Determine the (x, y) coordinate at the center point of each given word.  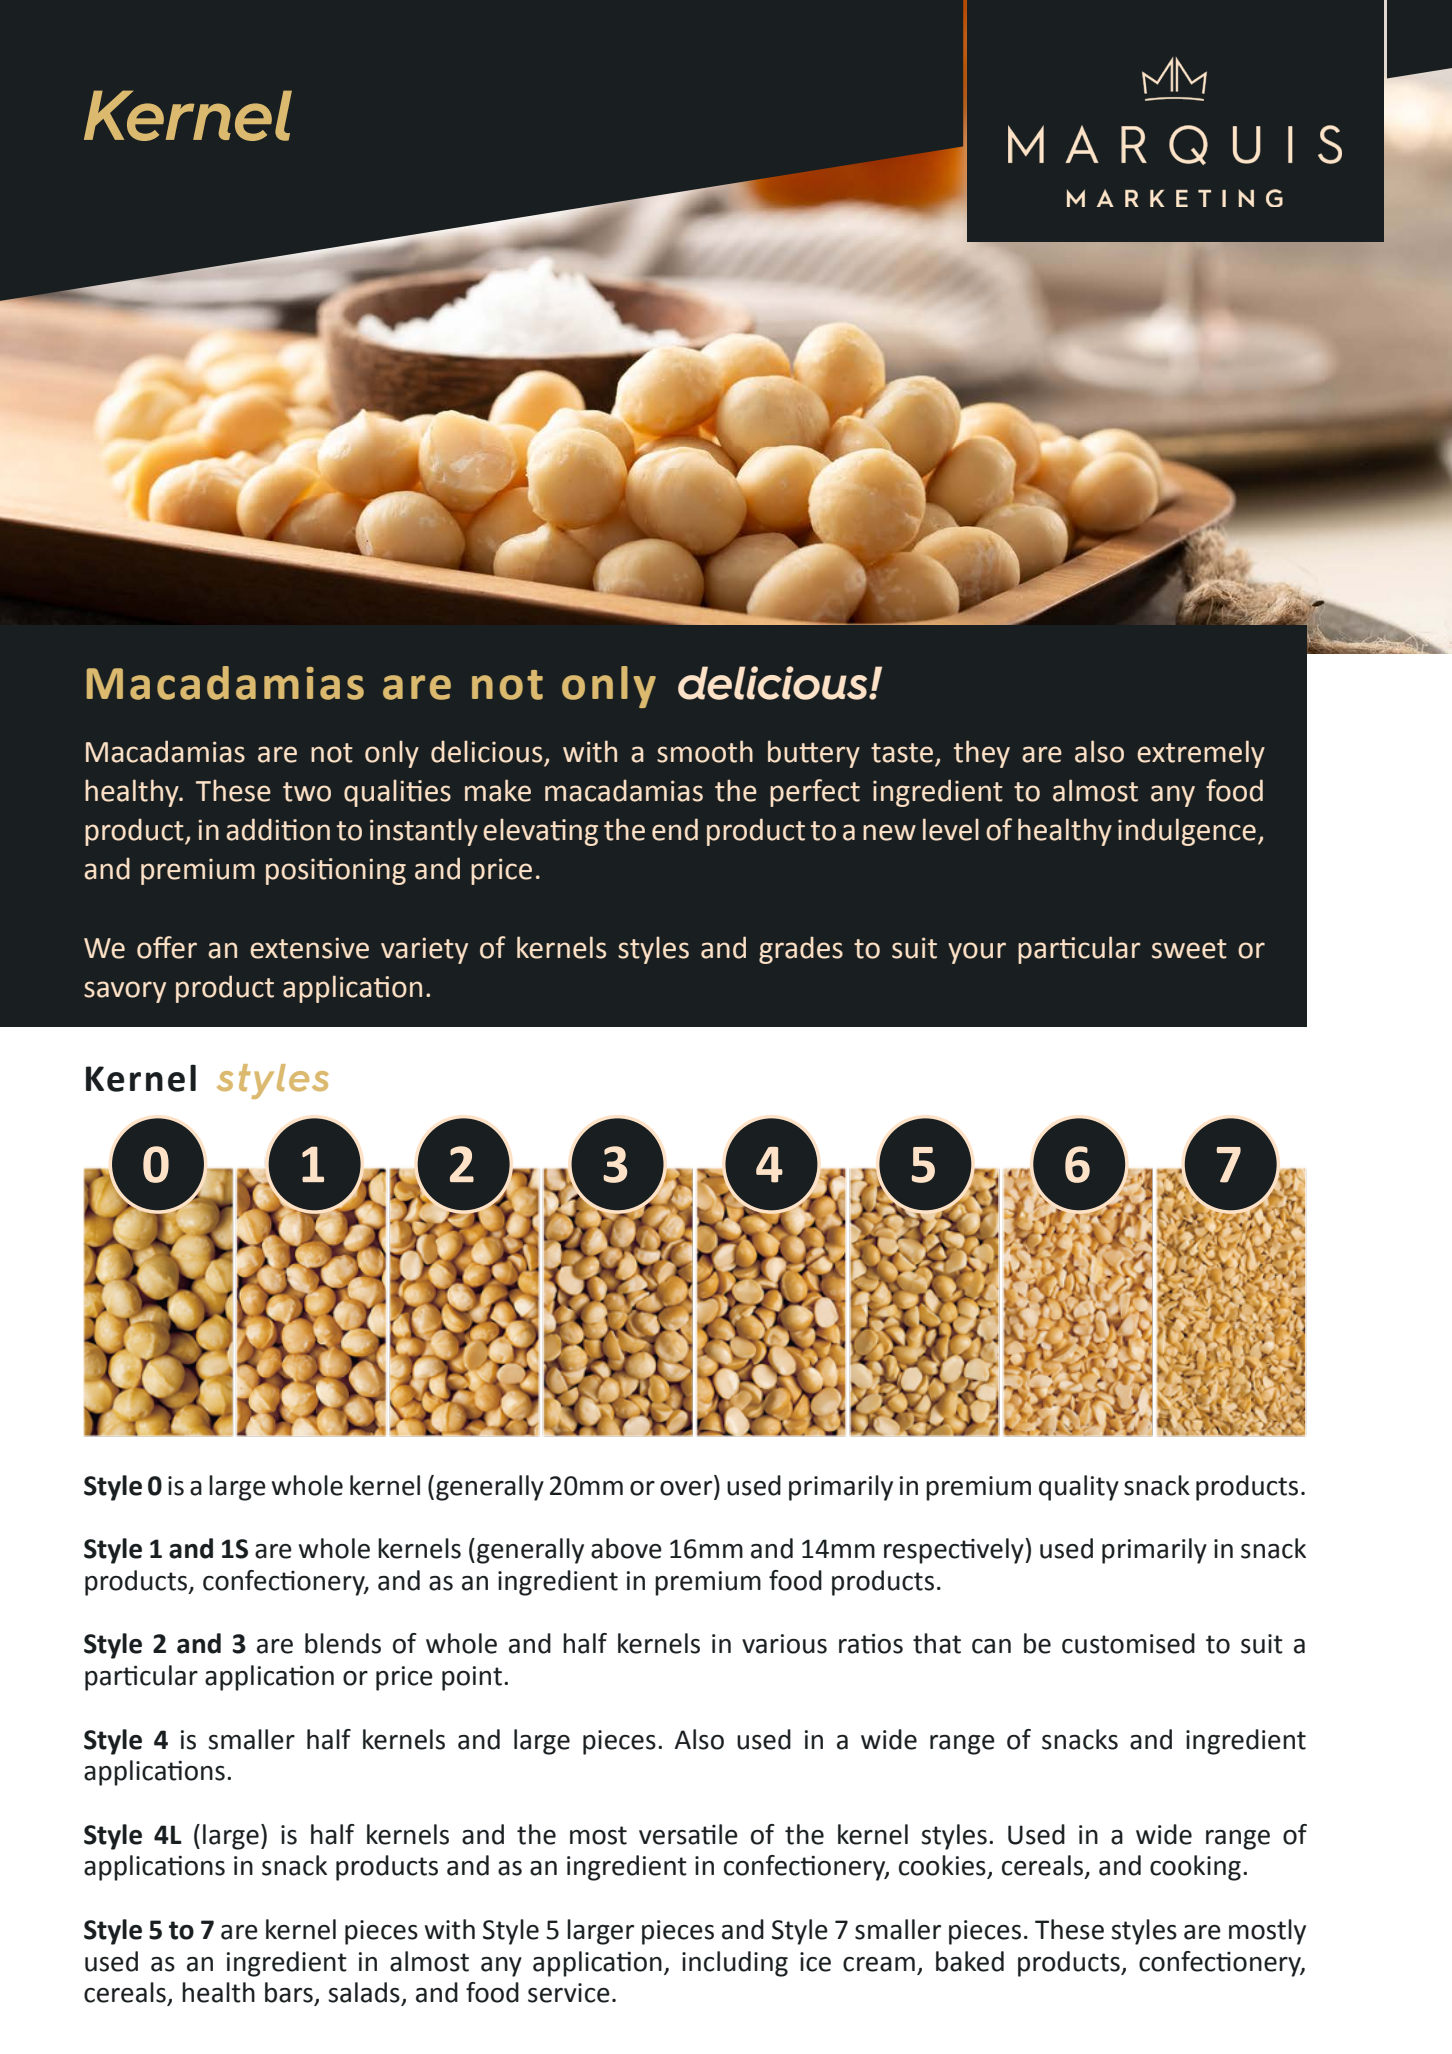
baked (970, 1961)
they (982, 754)
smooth (705, 751)
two (307, 792)
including (735, 1964)
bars (290, 1993)
